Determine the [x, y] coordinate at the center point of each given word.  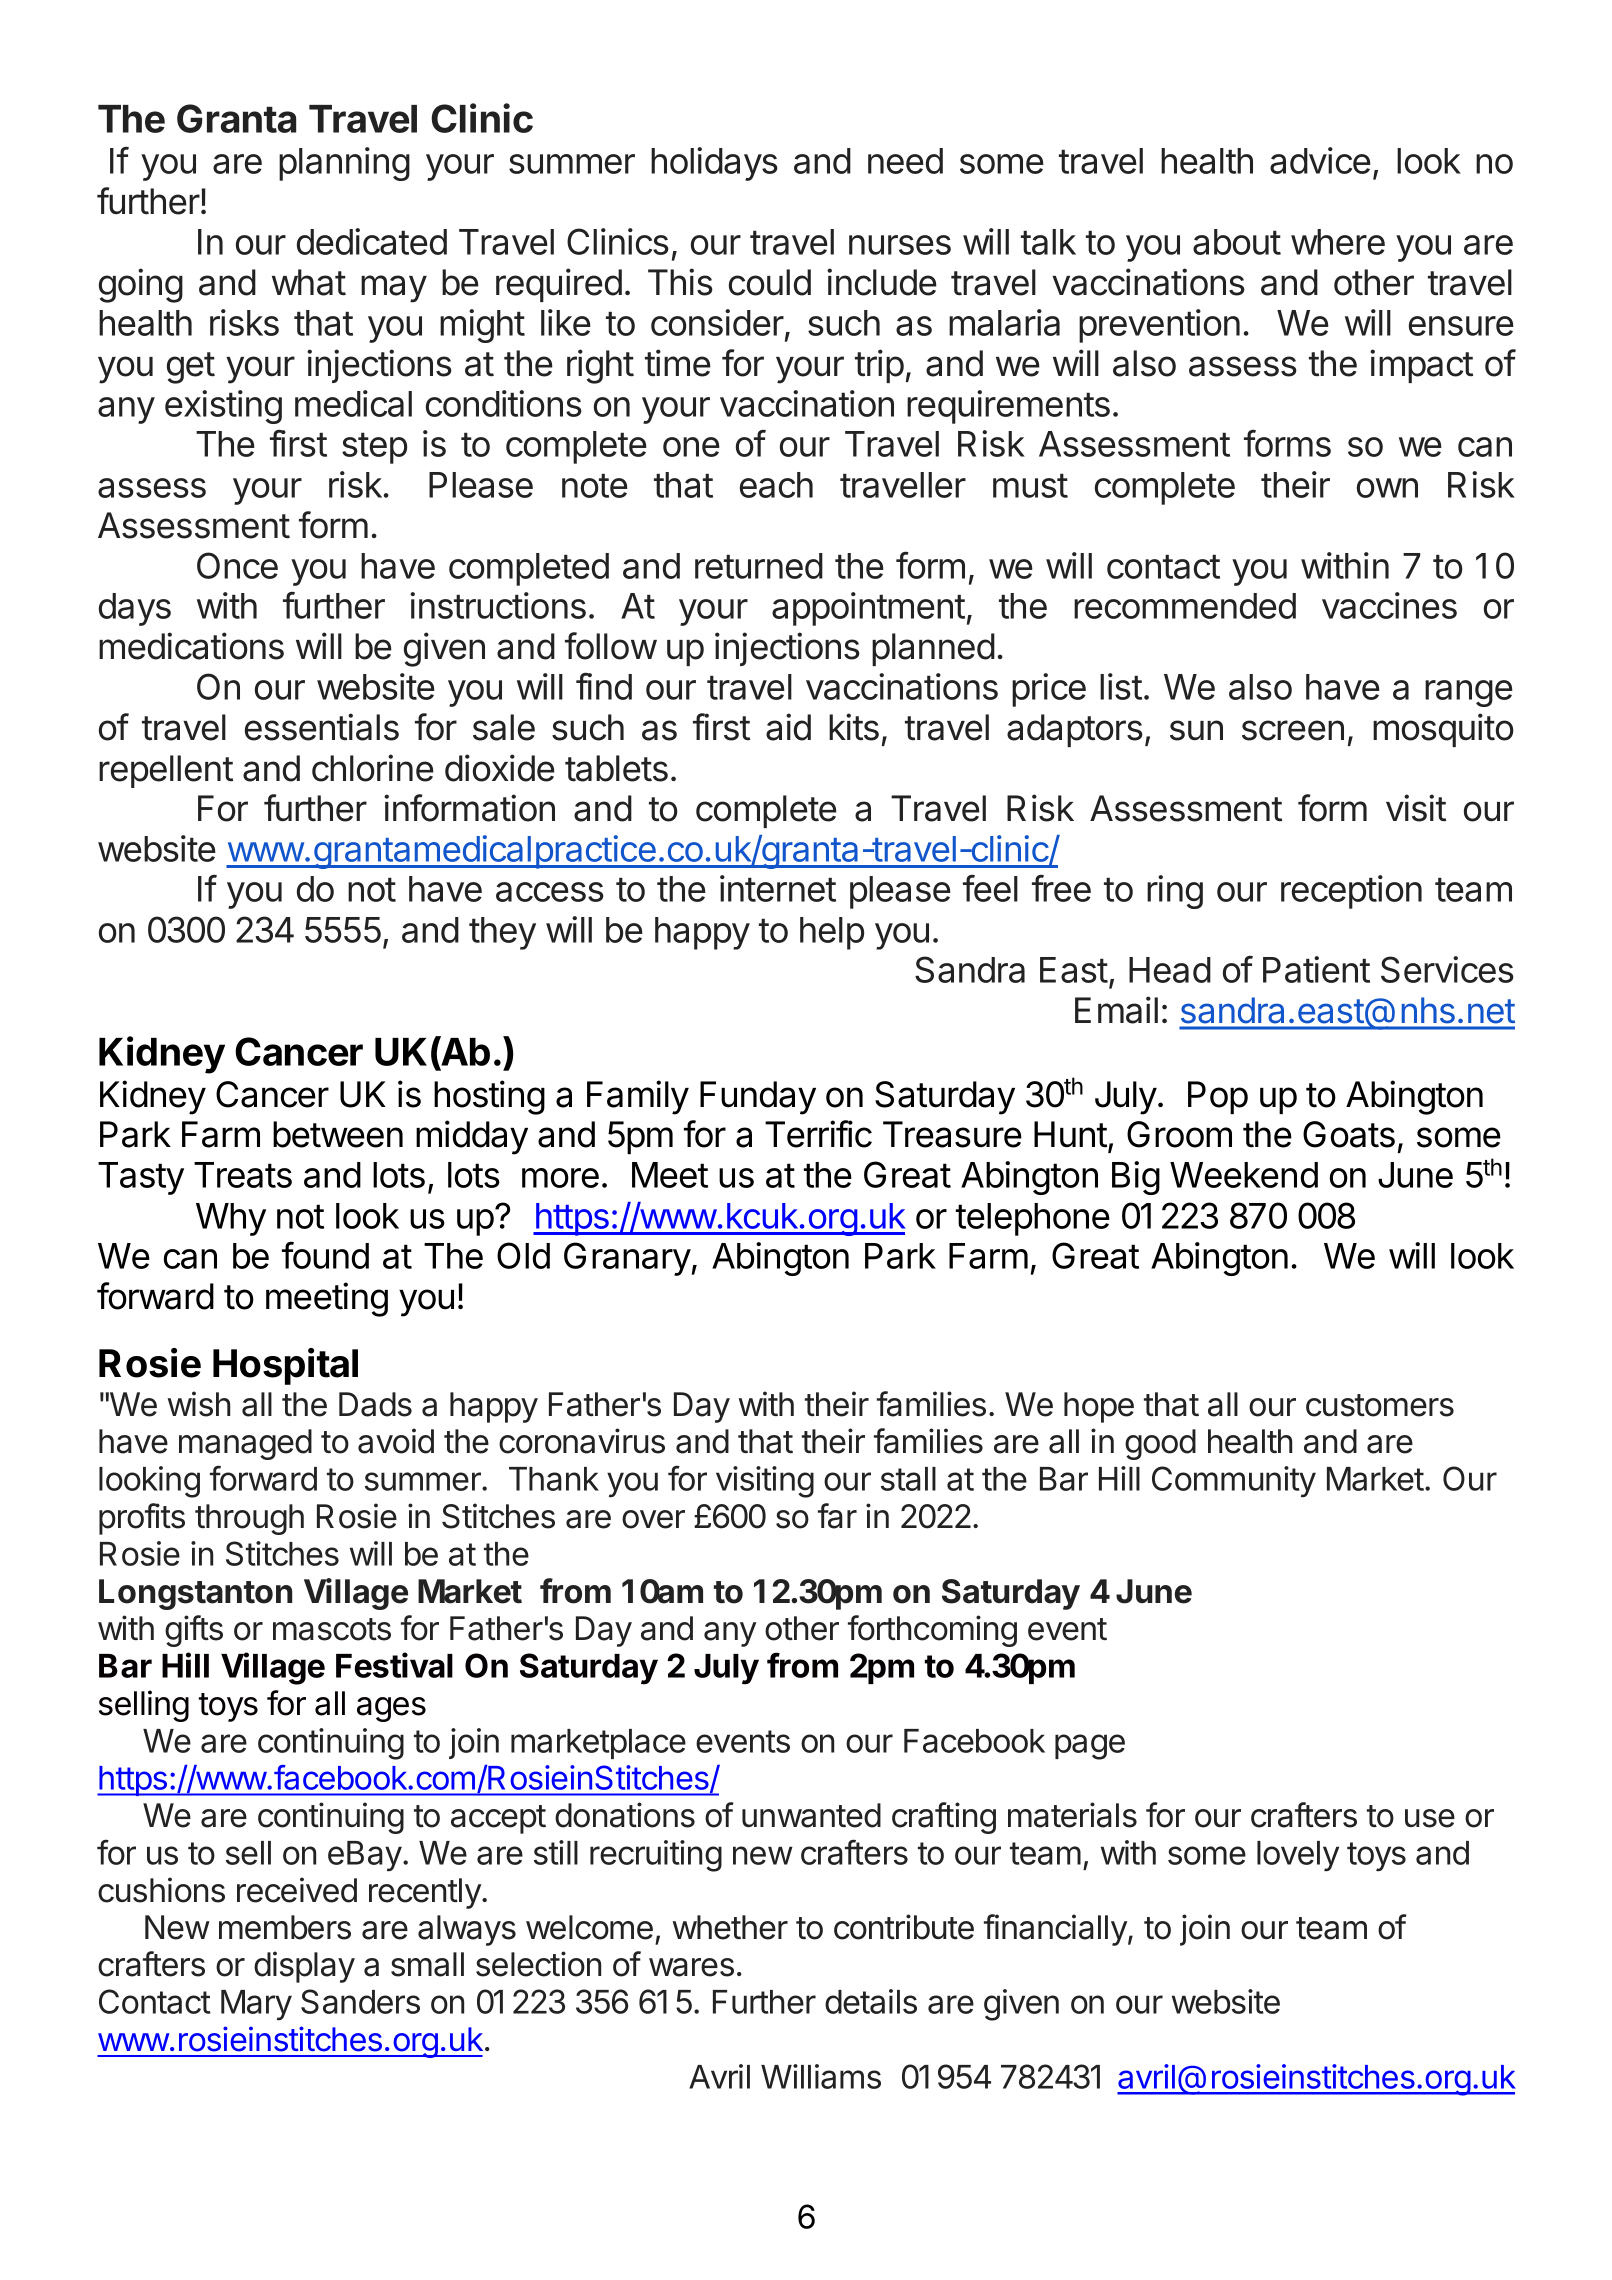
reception [1351, 892]
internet [778, 888]
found [325, 1255]
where [1338, 242]
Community [1234, 1482]
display [304, 1967]
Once [237, 565]
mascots [332, 1629]
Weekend [1244, 1175]
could [770, 282]
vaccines [1389, 605]
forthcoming [932, 1631]
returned [759, 566]
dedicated [372, 241]
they [502, 933]
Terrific [818, 1134]
